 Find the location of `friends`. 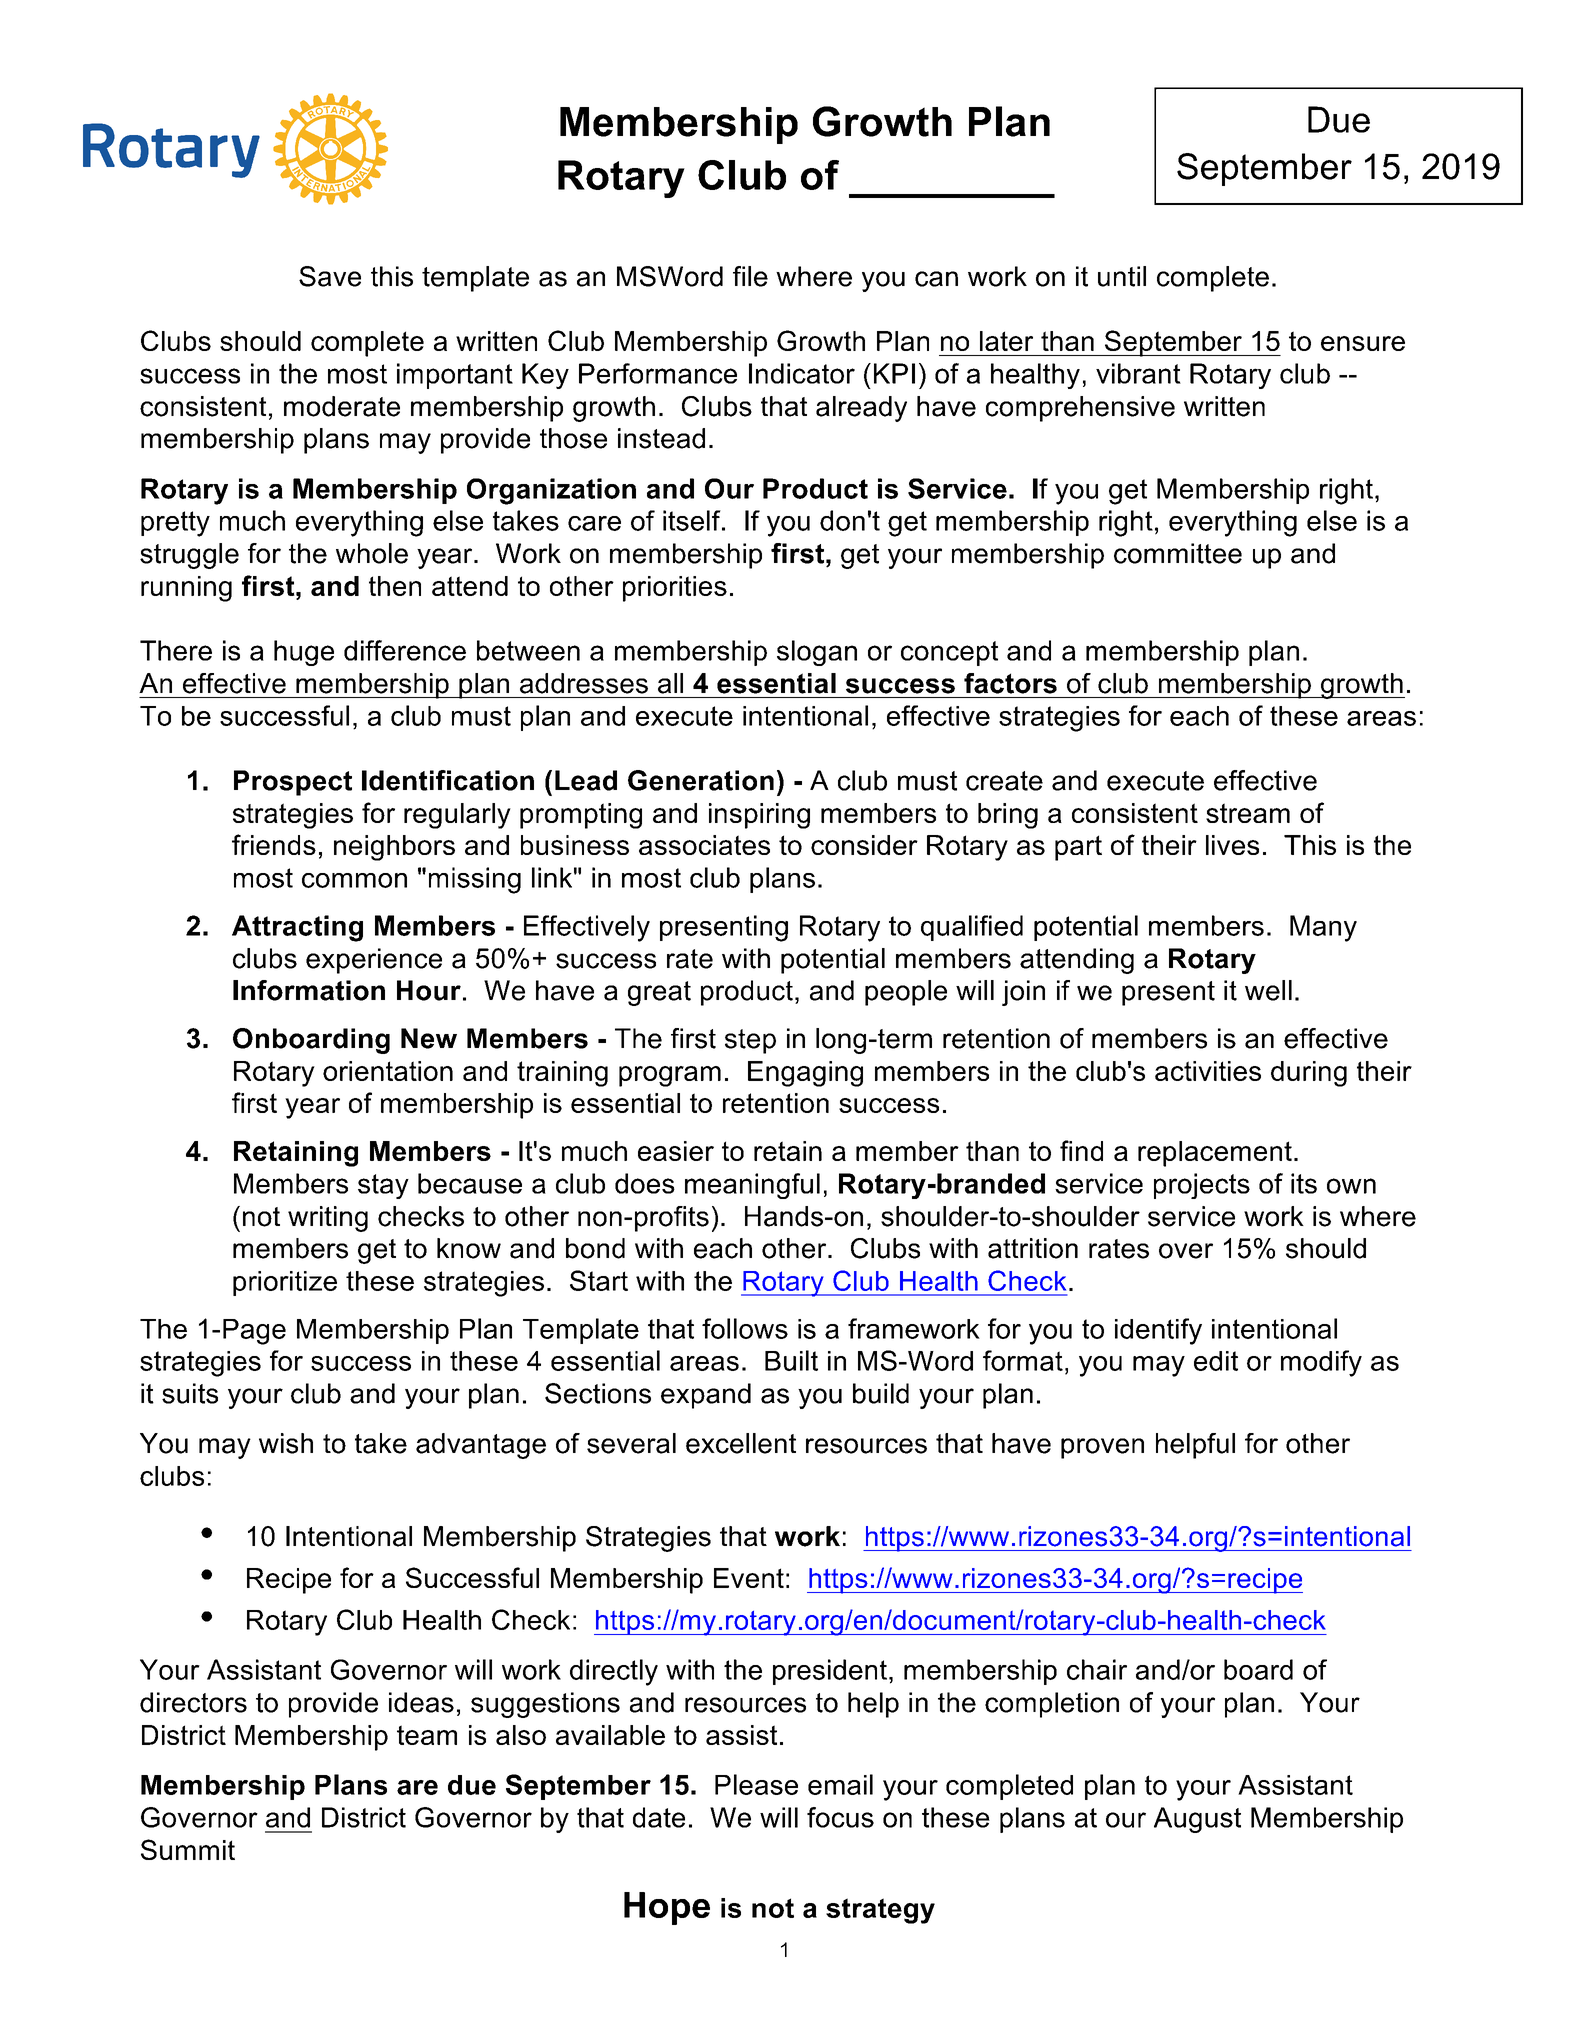

friends is located at coordinates (274, 844).
